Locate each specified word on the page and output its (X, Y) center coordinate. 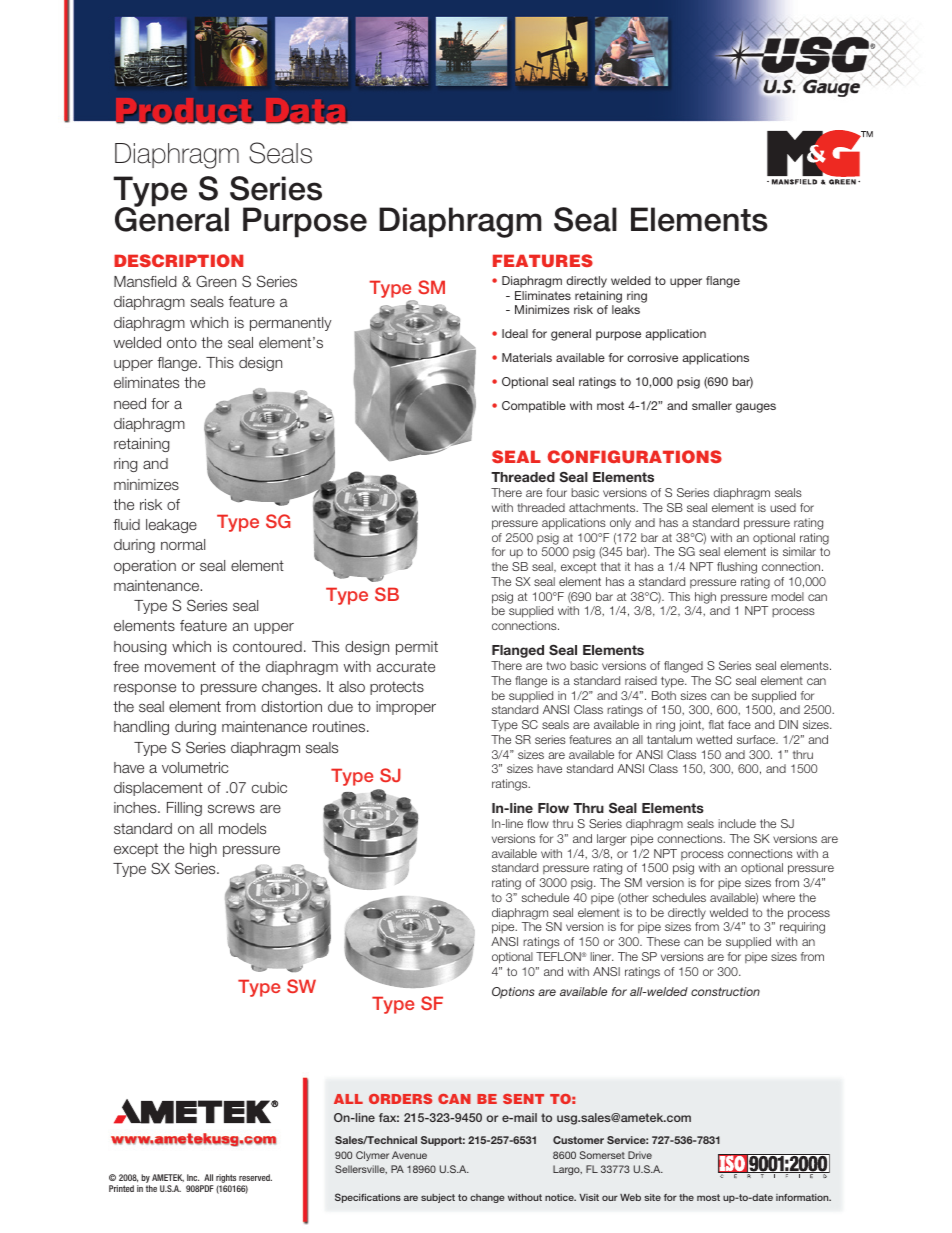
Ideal (515, 333)
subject (438, 1198)
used (783, 507)
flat (716, 724)
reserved (255, 1177)
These (663, 941)
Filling (184, 809)
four (556, 492)
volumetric (195, 767)
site (652, 1197)
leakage (171, 526)
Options (513, 993)
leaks (626, 309)
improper (406, 708)
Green (216, 281)
